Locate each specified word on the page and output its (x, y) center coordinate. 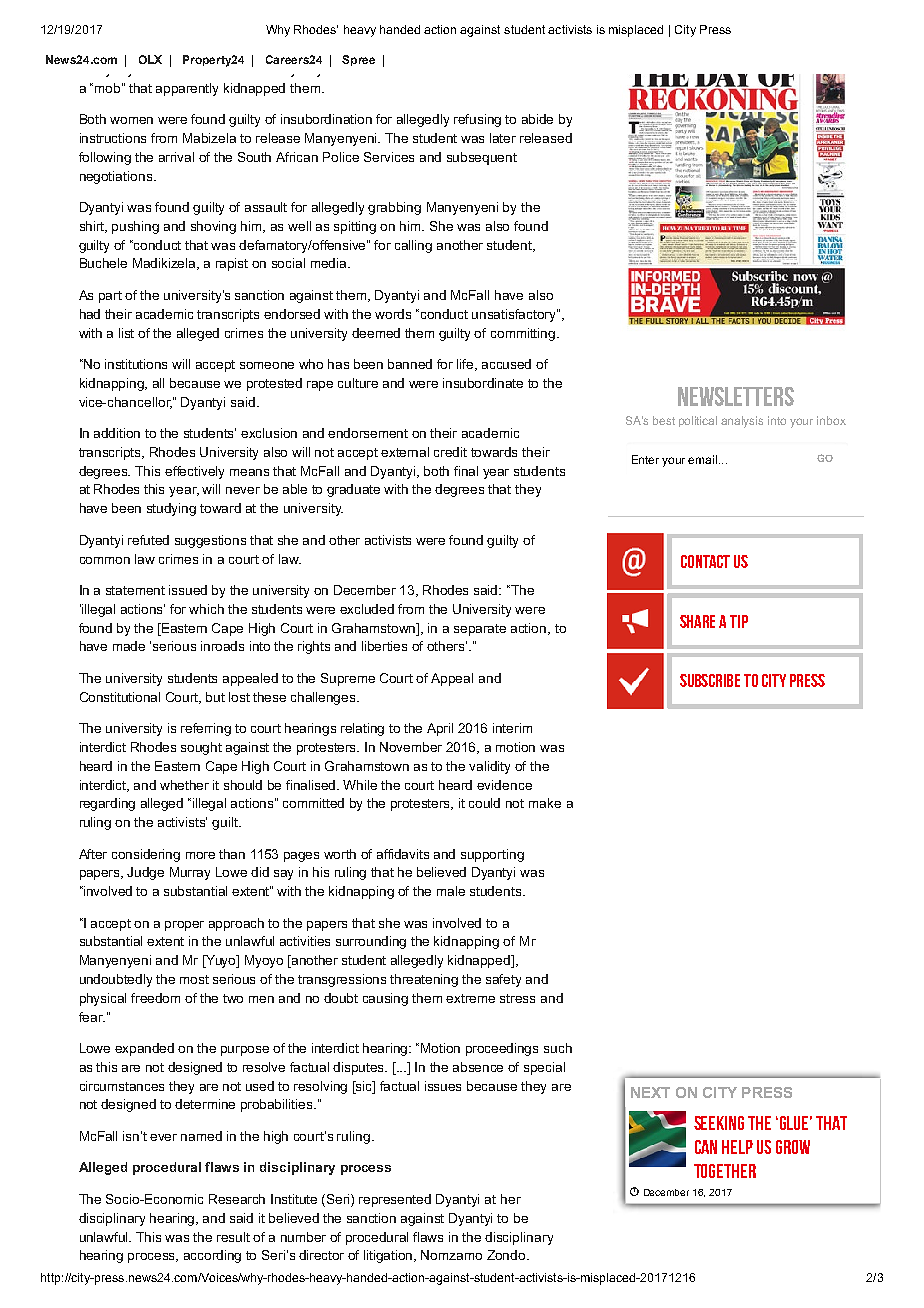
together (725, 1171)
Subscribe (710, 680)
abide (537, 119)
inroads (222, 646)
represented (395, 1200)
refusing (477, 120)
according (212, 1256)
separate (480, 630)
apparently (187, 89)
